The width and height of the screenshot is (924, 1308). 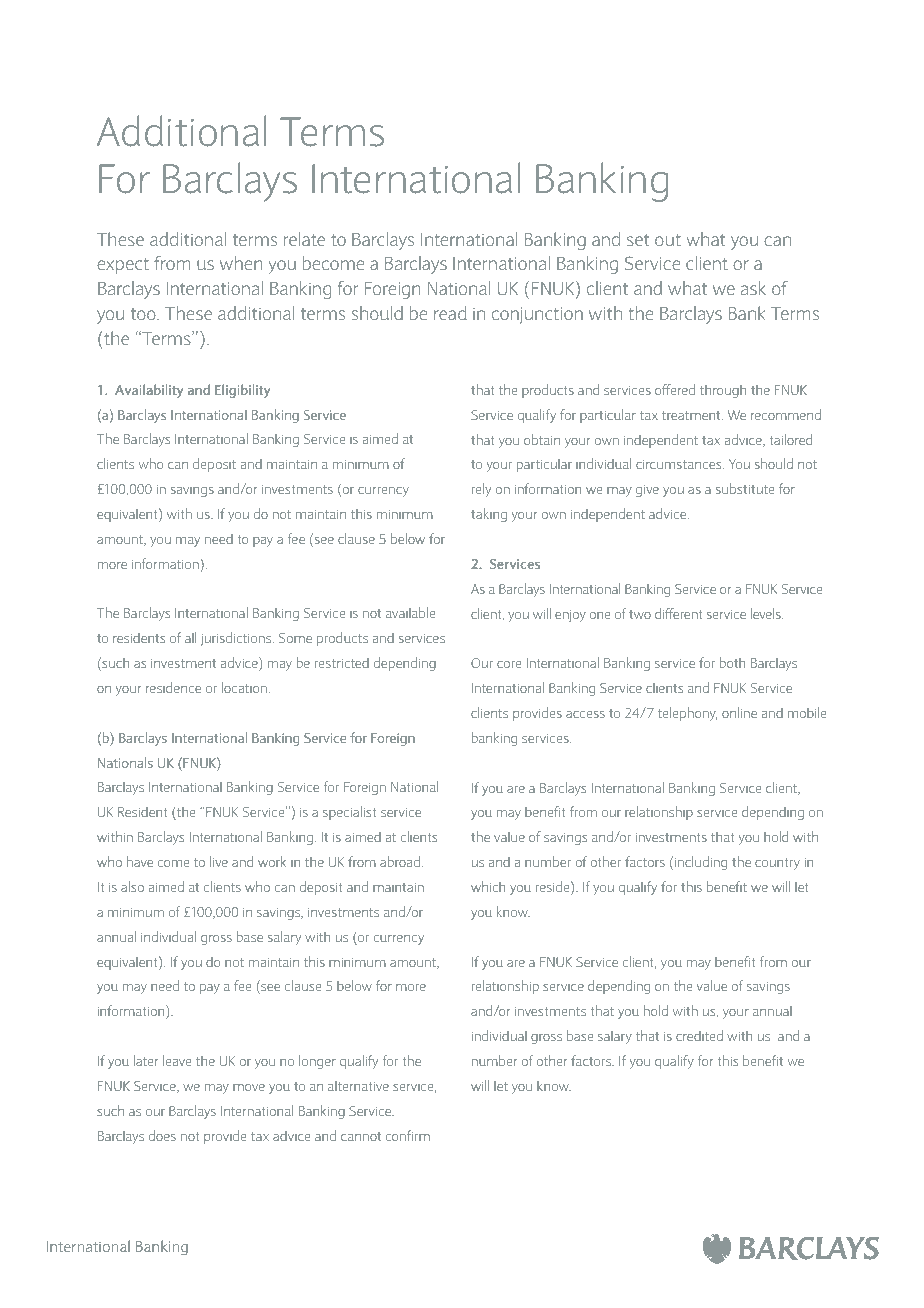 What do you see at coordinates (219, 861) in the screenshot?
I see `live` at bounding box center [219, 861].
